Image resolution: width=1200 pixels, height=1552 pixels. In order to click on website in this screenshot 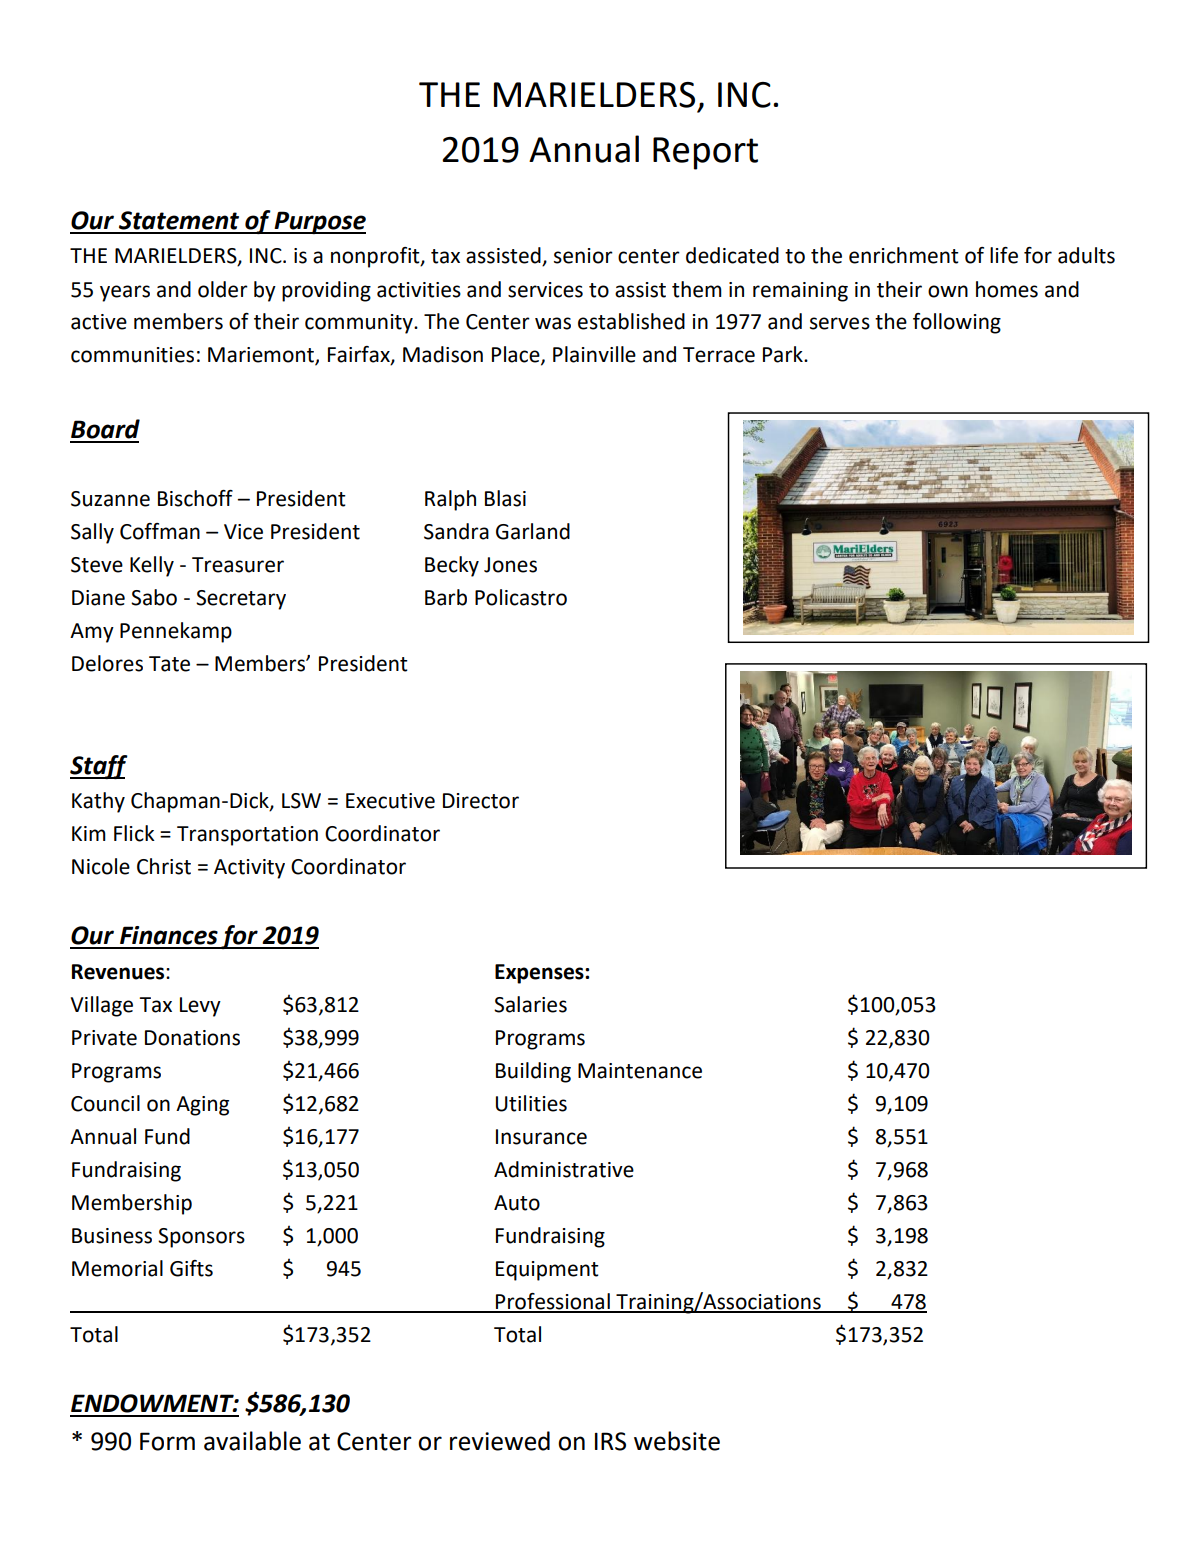, I will do `click(677, 1441)`.
